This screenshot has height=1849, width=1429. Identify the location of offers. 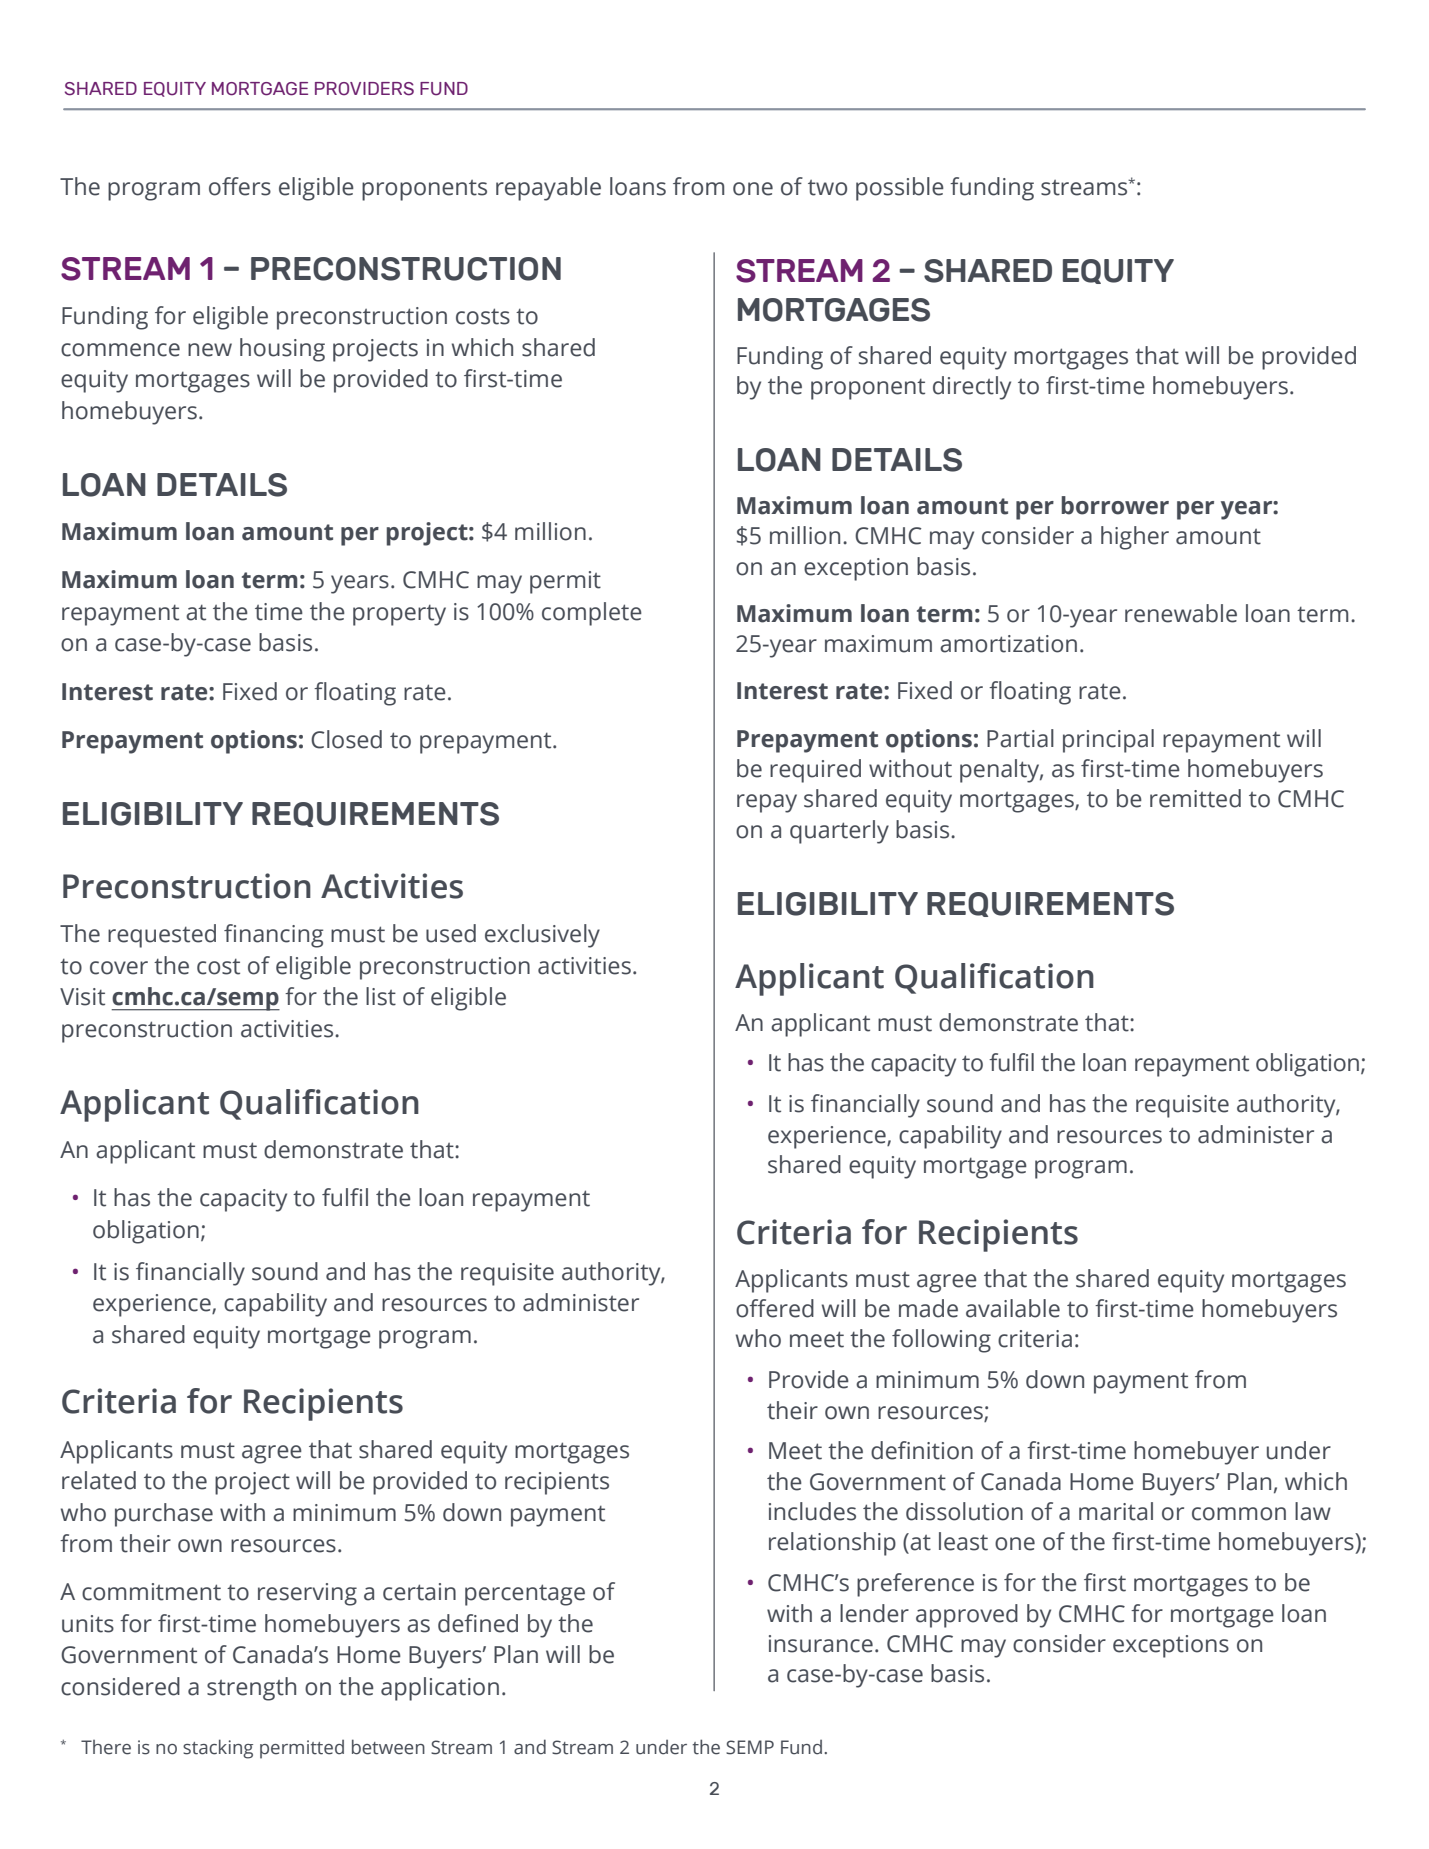
(240, 186).
